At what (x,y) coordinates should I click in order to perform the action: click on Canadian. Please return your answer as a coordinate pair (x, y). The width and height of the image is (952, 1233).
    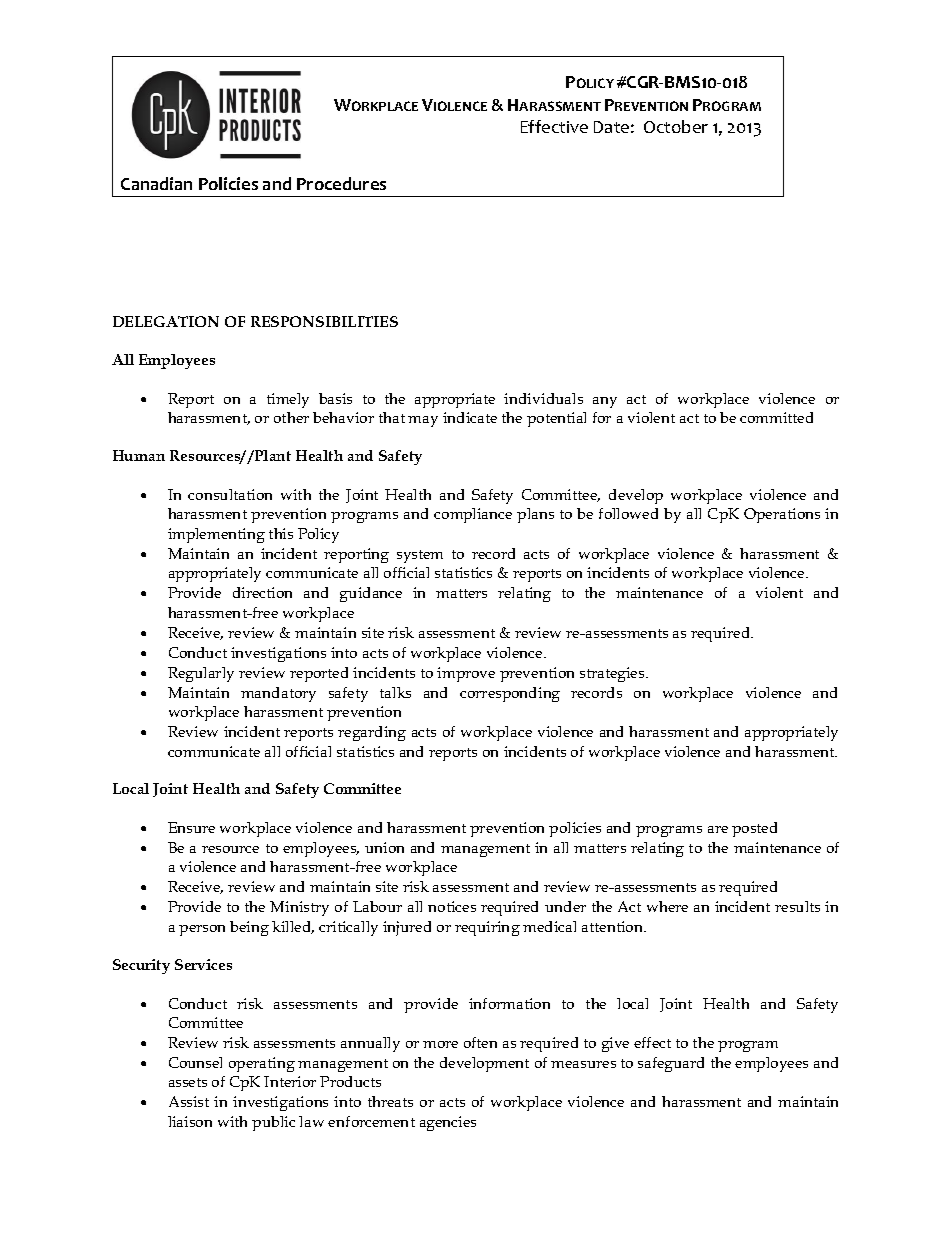
    Looking at the image, I should click on (156, 183).
